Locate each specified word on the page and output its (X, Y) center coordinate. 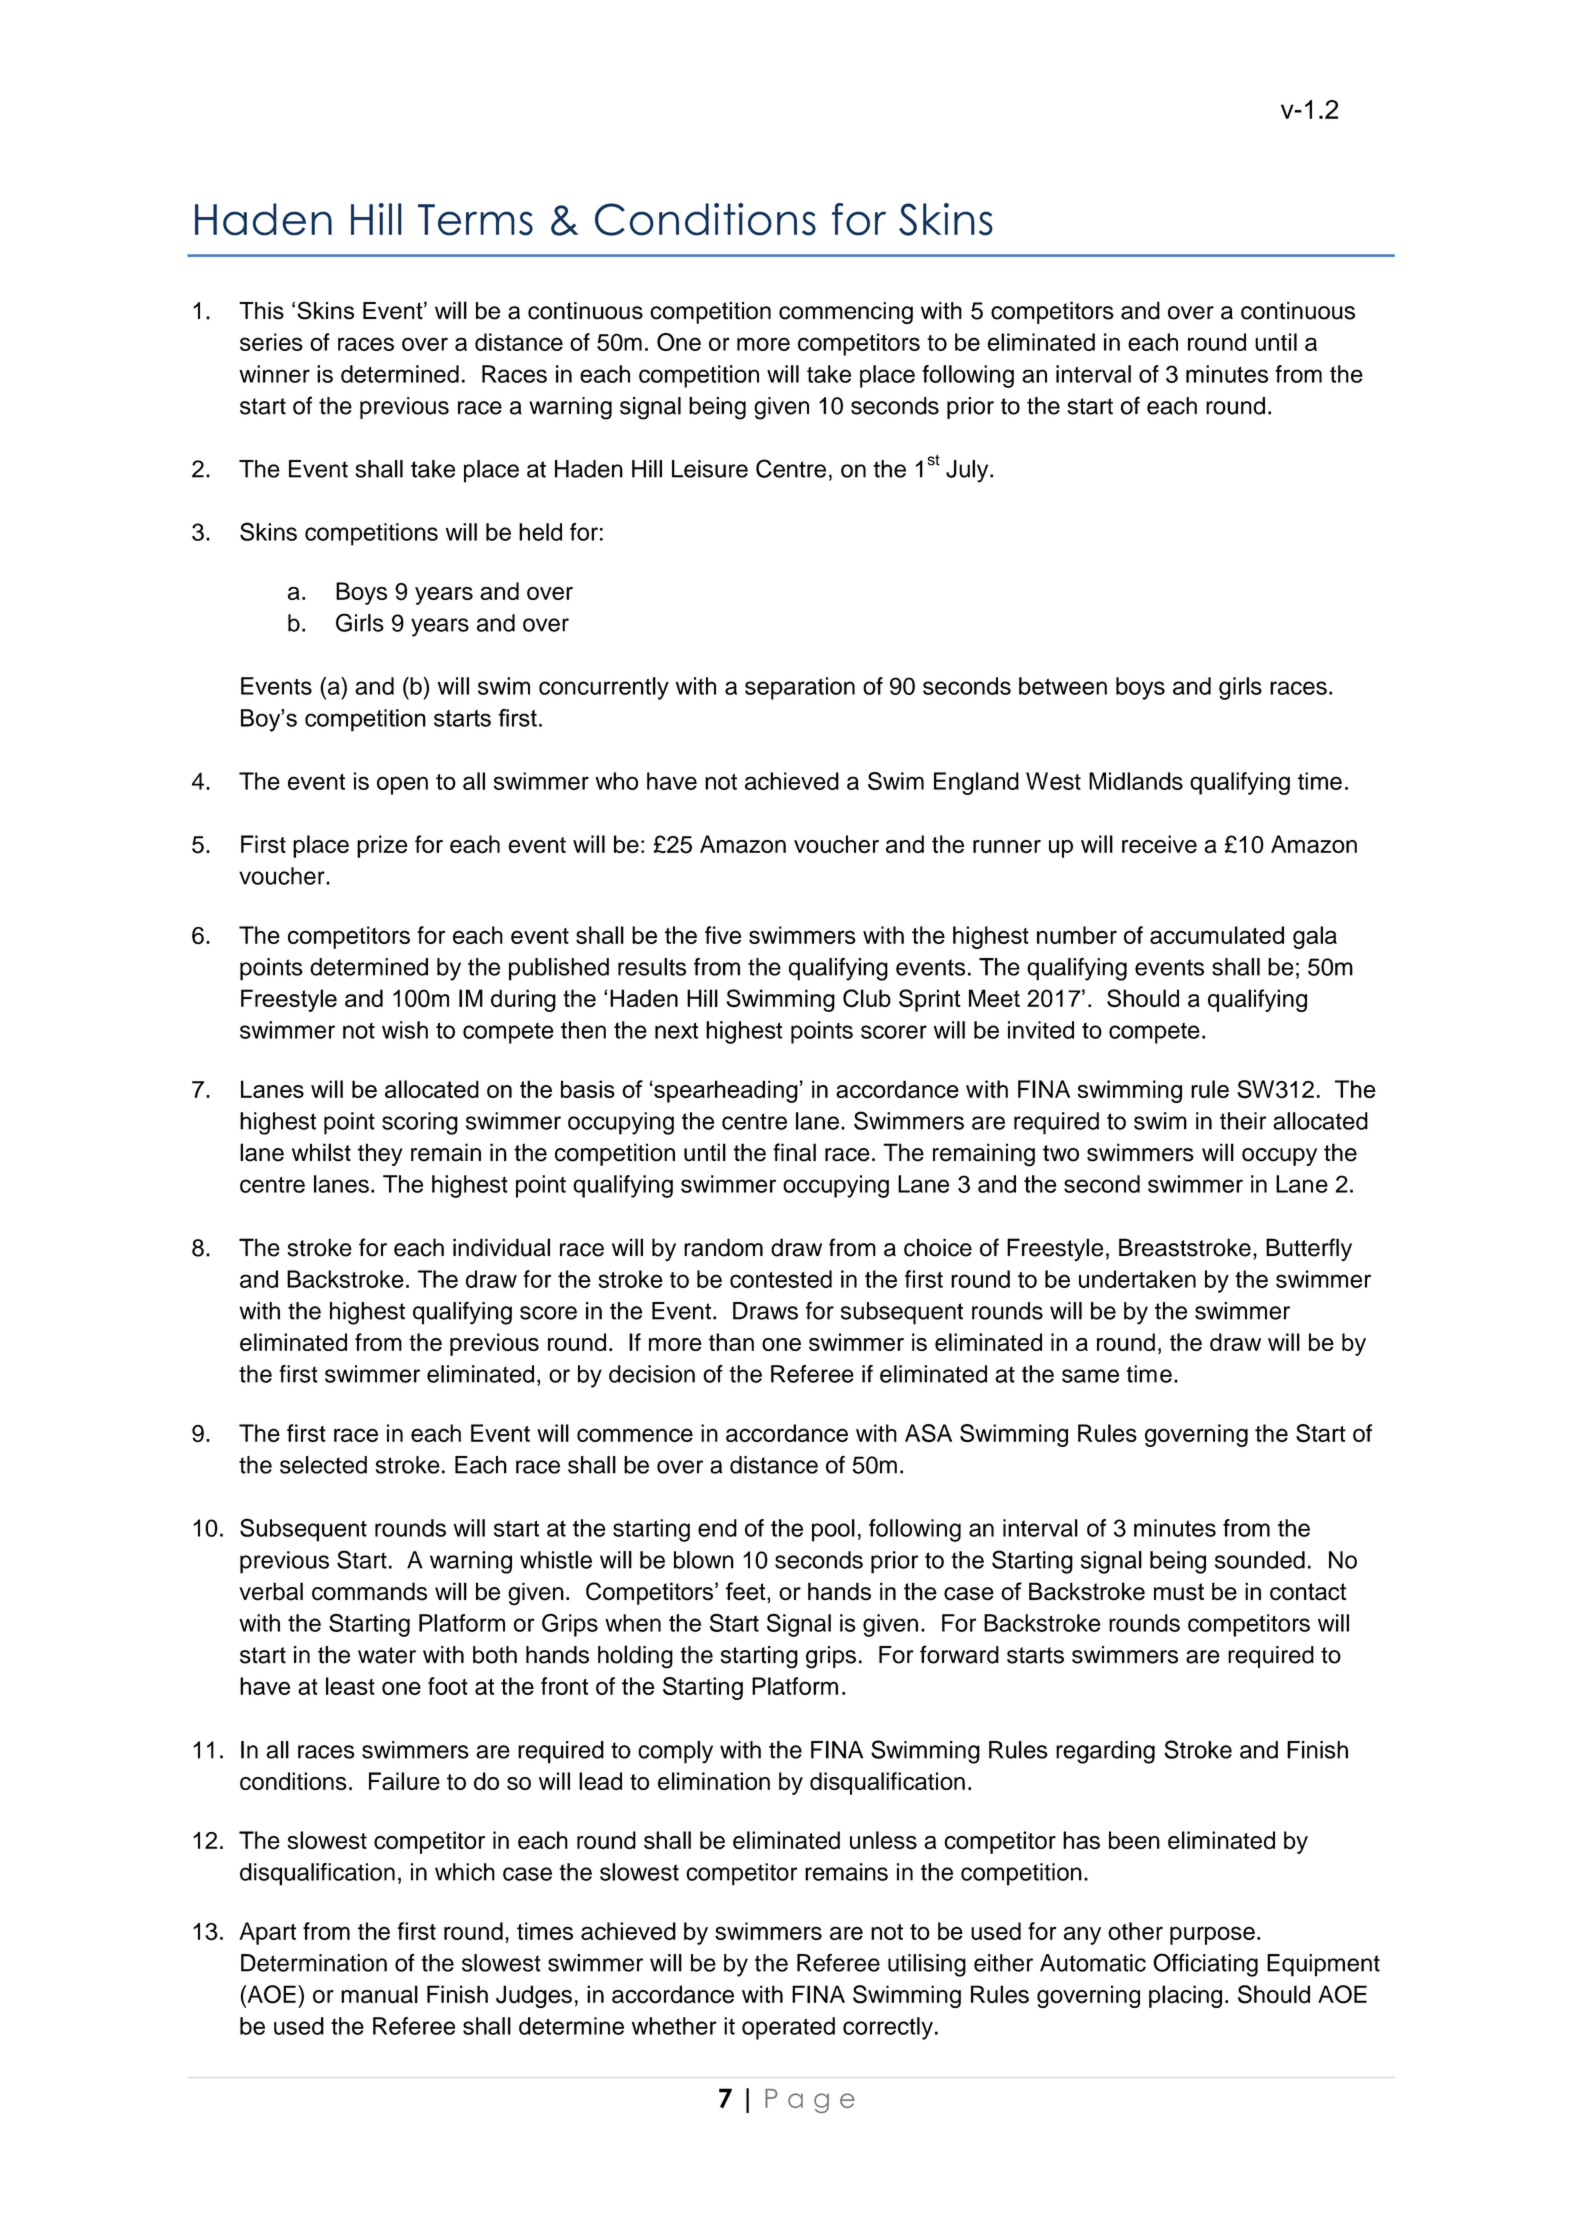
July (968, 471)
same (1090, 1376)
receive (1159, 844)
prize (382, 846)
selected (323, 1465)
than (731, 1342)
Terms (475, 220)
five (723, 935)
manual (379, 1994)
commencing (846, 313)
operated (788, 2028)
